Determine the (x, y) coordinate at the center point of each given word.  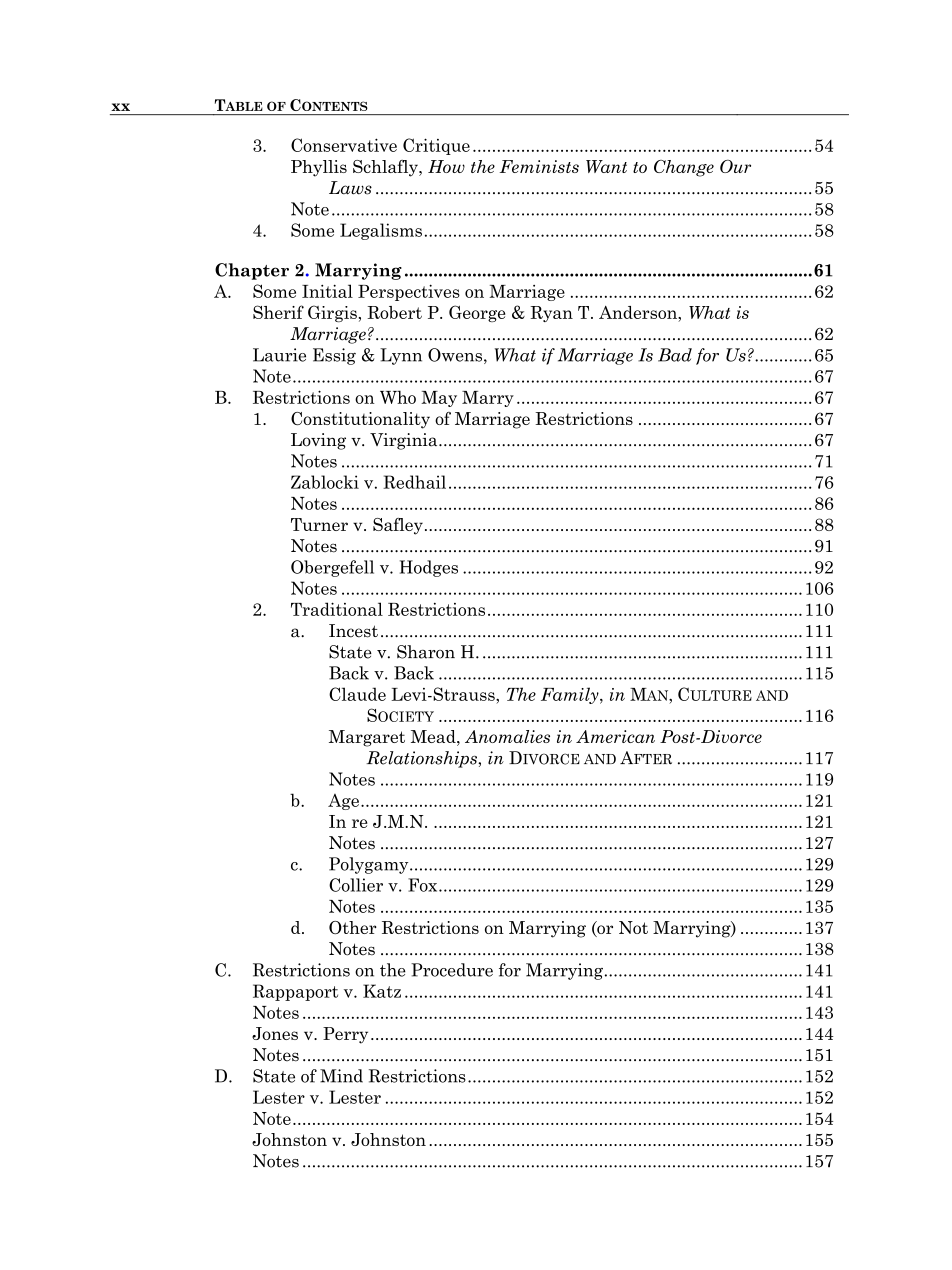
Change (684, 168)
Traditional (337, 609)
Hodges (429, 568)
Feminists (539, 166)
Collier (356, 885)
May (439, 399)
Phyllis (319, 168)
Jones (275, 1033)
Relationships (422, 759)
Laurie (279, 355)
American (615, 736)
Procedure (452, 970)
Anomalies (507, 736)
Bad (675, 355)
